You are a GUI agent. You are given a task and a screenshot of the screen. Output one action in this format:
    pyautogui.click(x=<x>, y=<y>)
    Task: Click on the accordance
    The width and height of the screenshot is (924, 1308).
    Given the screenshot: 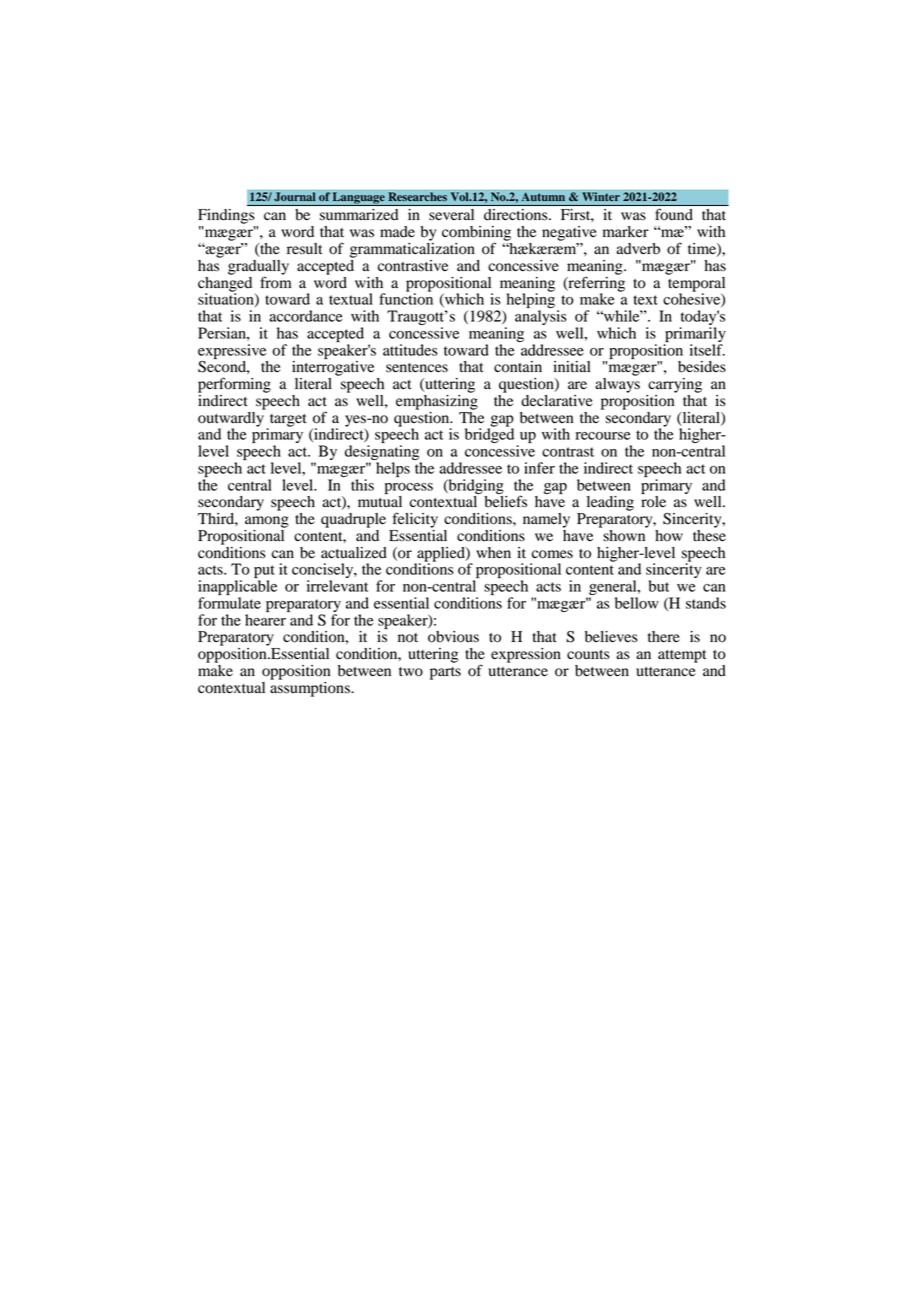 What is the action you would take?
    pyautogui.click(x=306, y=316)
